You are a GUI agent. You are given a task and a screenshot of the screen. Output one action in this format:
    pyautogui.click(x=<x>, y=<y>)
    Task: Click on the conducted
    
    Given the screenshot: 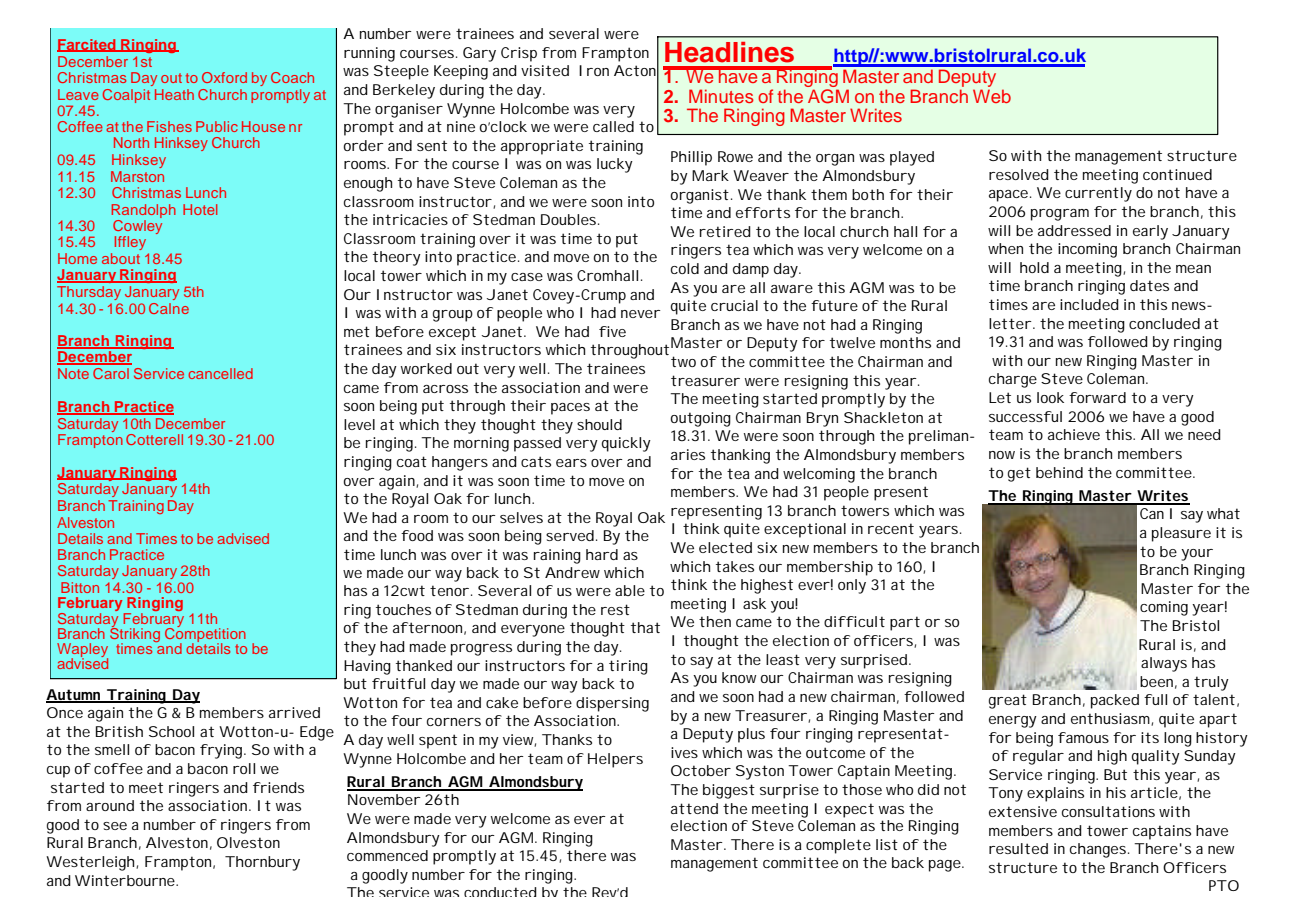 What is the action you would take?
    pyautogui.click(x=500, y=892)
